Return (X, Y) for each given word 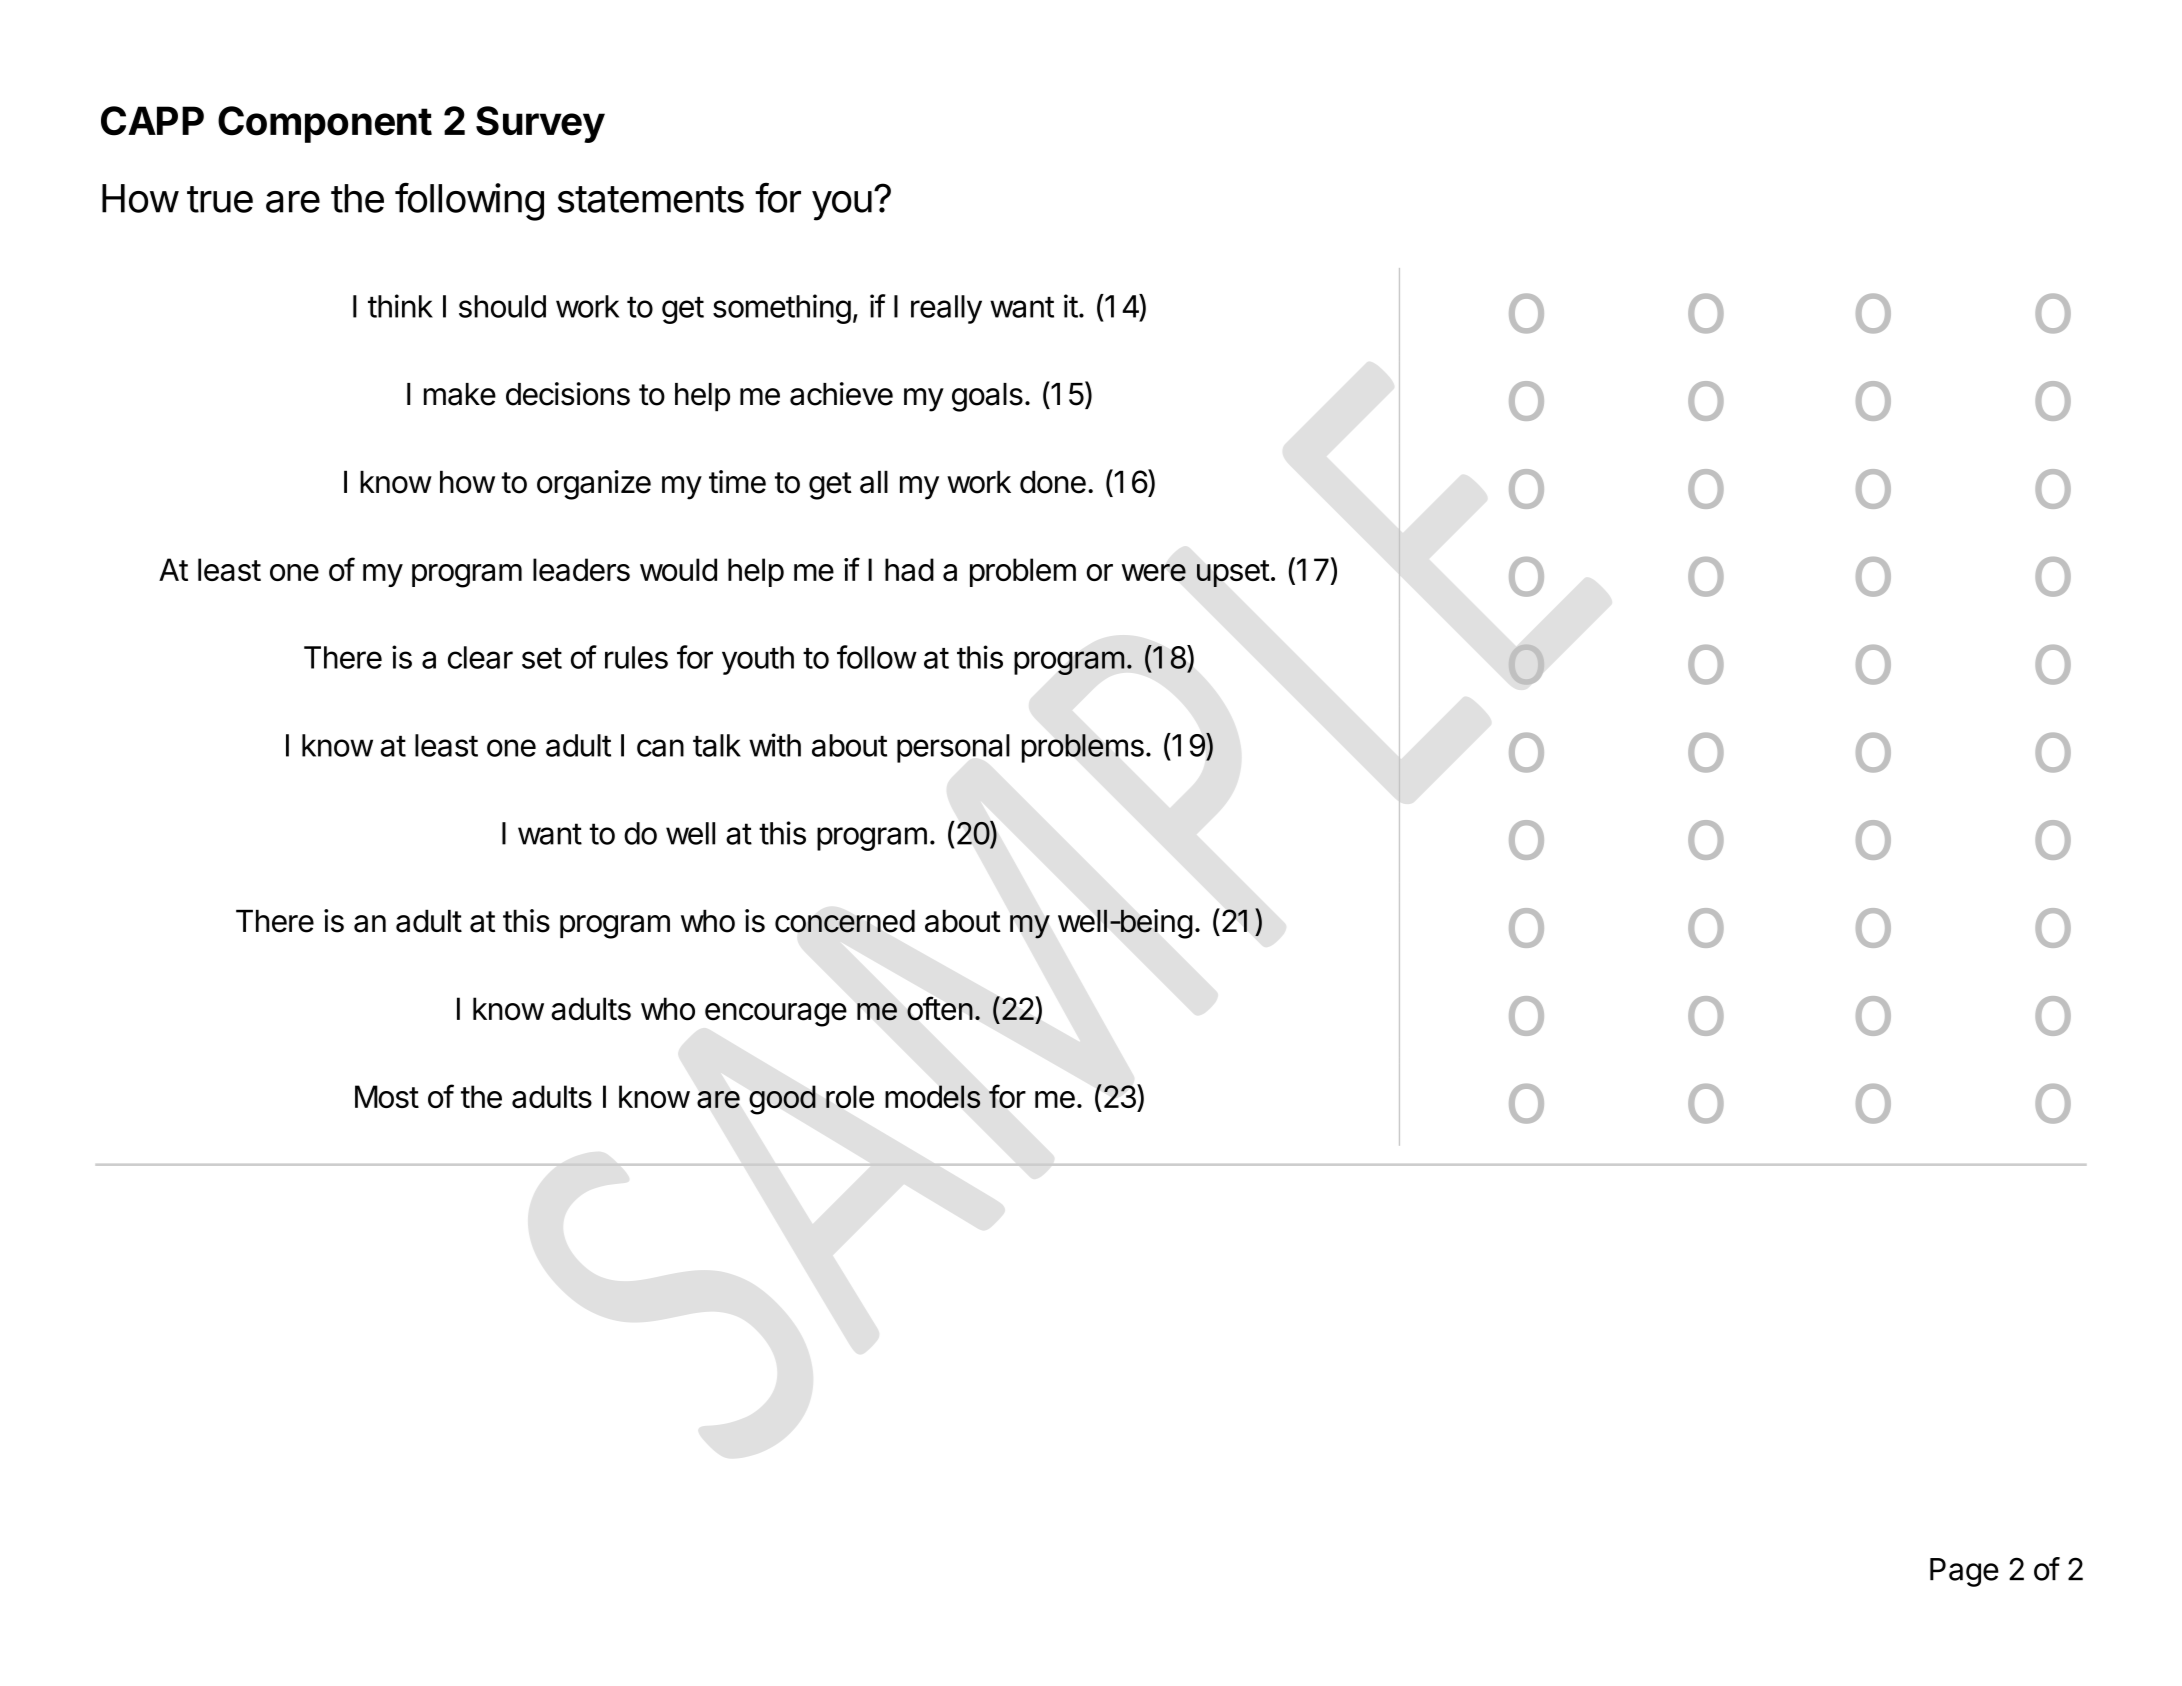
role (850, 1096)
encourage (776, 1015)
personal (953, 748)
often (940, 1008)
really (946, 309)
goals (987, 397)
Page (1964, 1572)
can (660, 748)
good (782, 1100)
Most (387, 1096)
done (1053, 482)
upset (1233, 573)
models (933, 1097)
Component (325, 124)
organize (594, 485)
